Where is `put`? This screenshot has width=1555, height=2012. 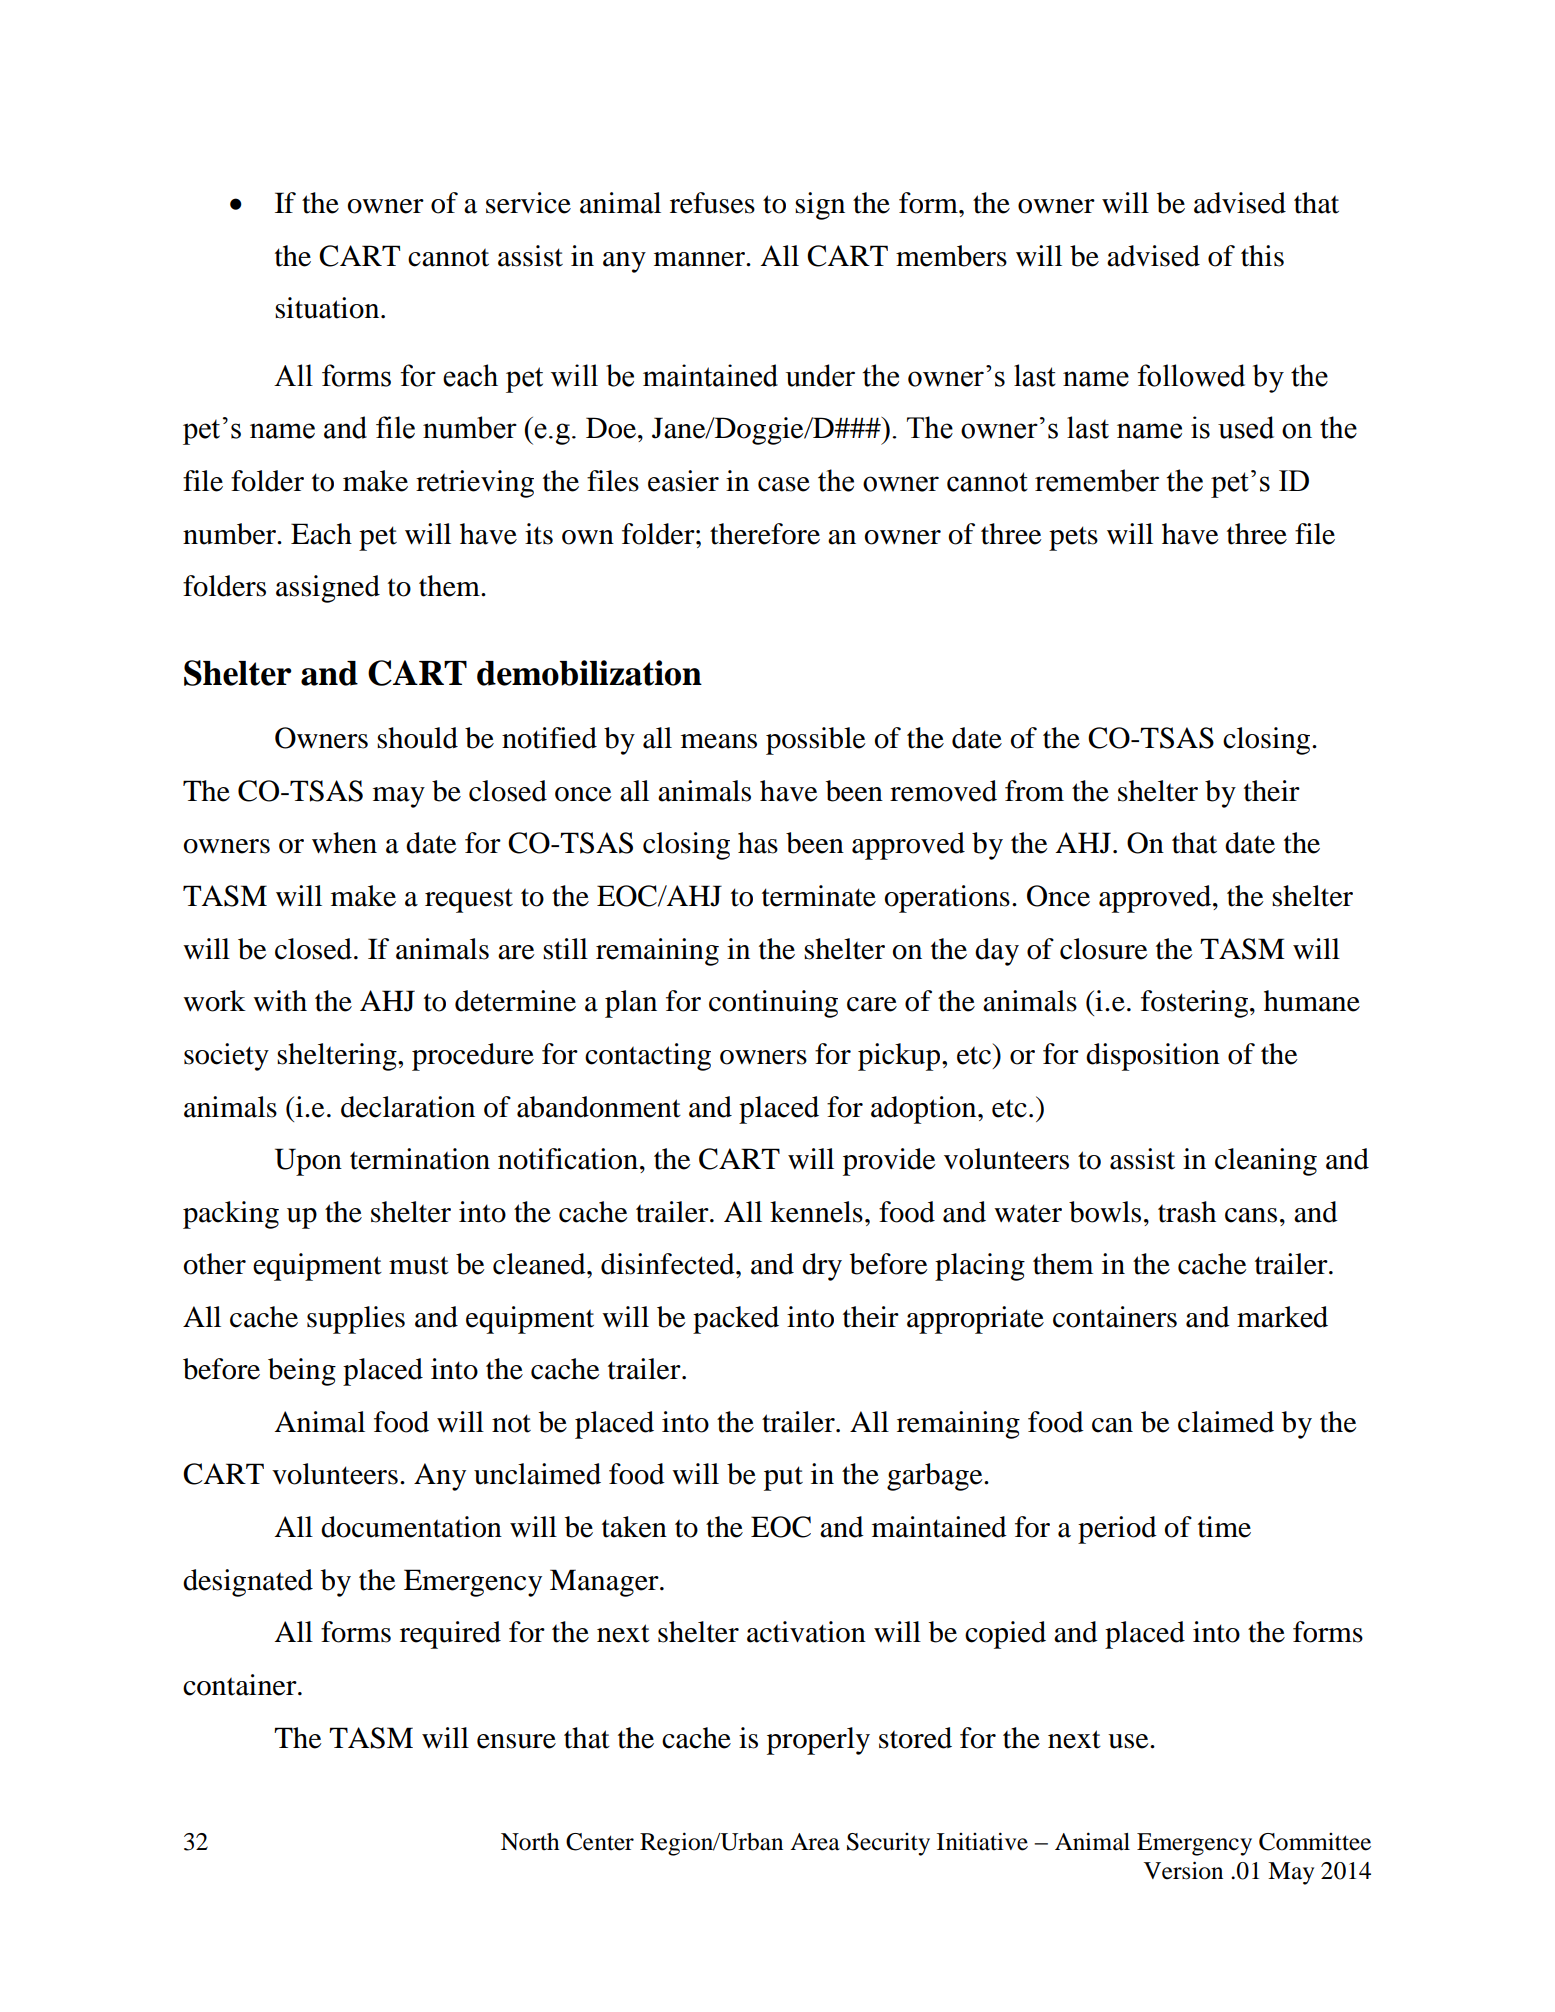 put is located at coordinates (783, 1478).
